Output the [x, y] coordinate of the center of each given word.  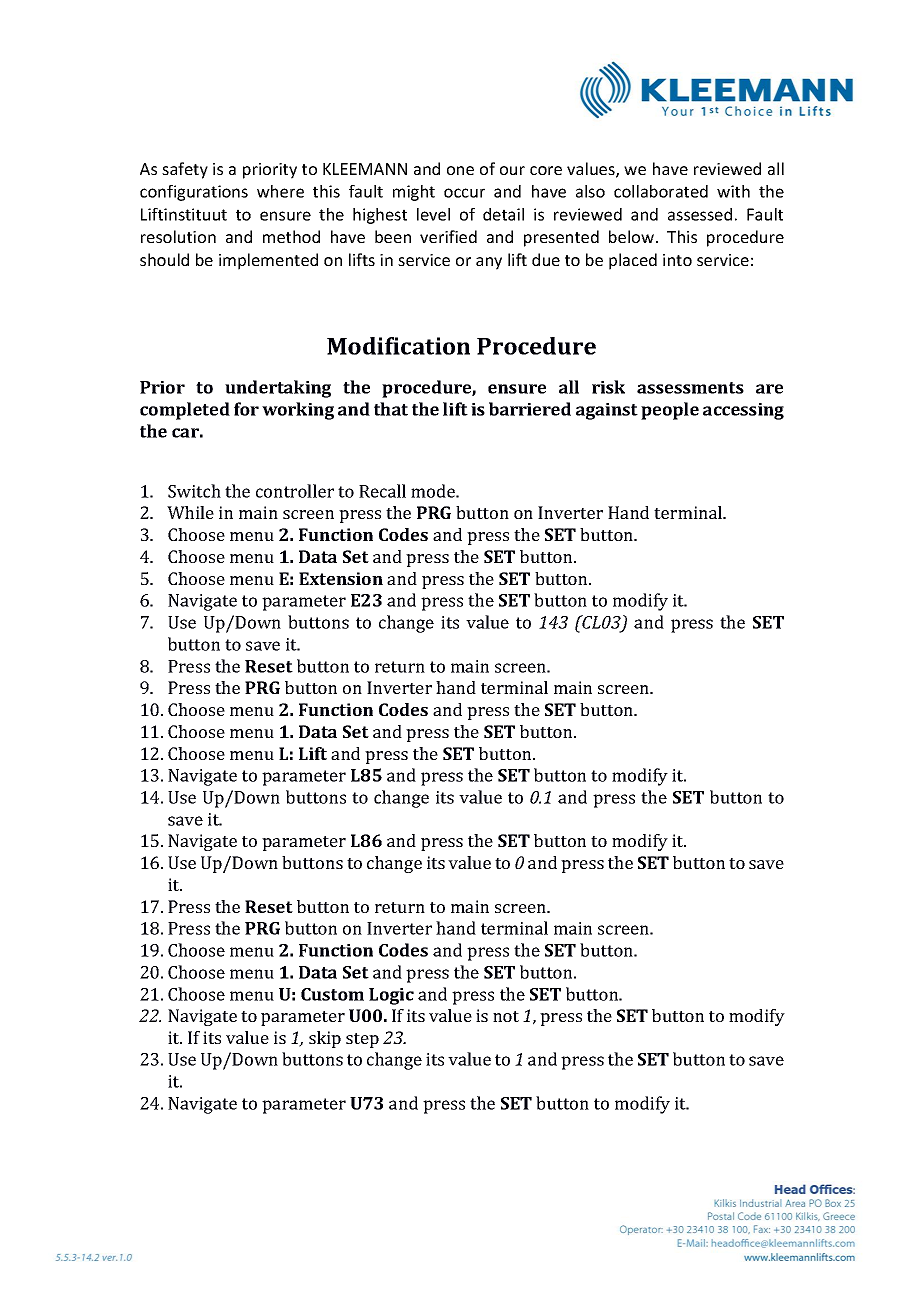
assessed [700, 214]
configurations [194, 193]
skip [325, 1039]
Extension [341, 578]
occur [464, 193]
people [670, 411]
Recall [382, 491]
